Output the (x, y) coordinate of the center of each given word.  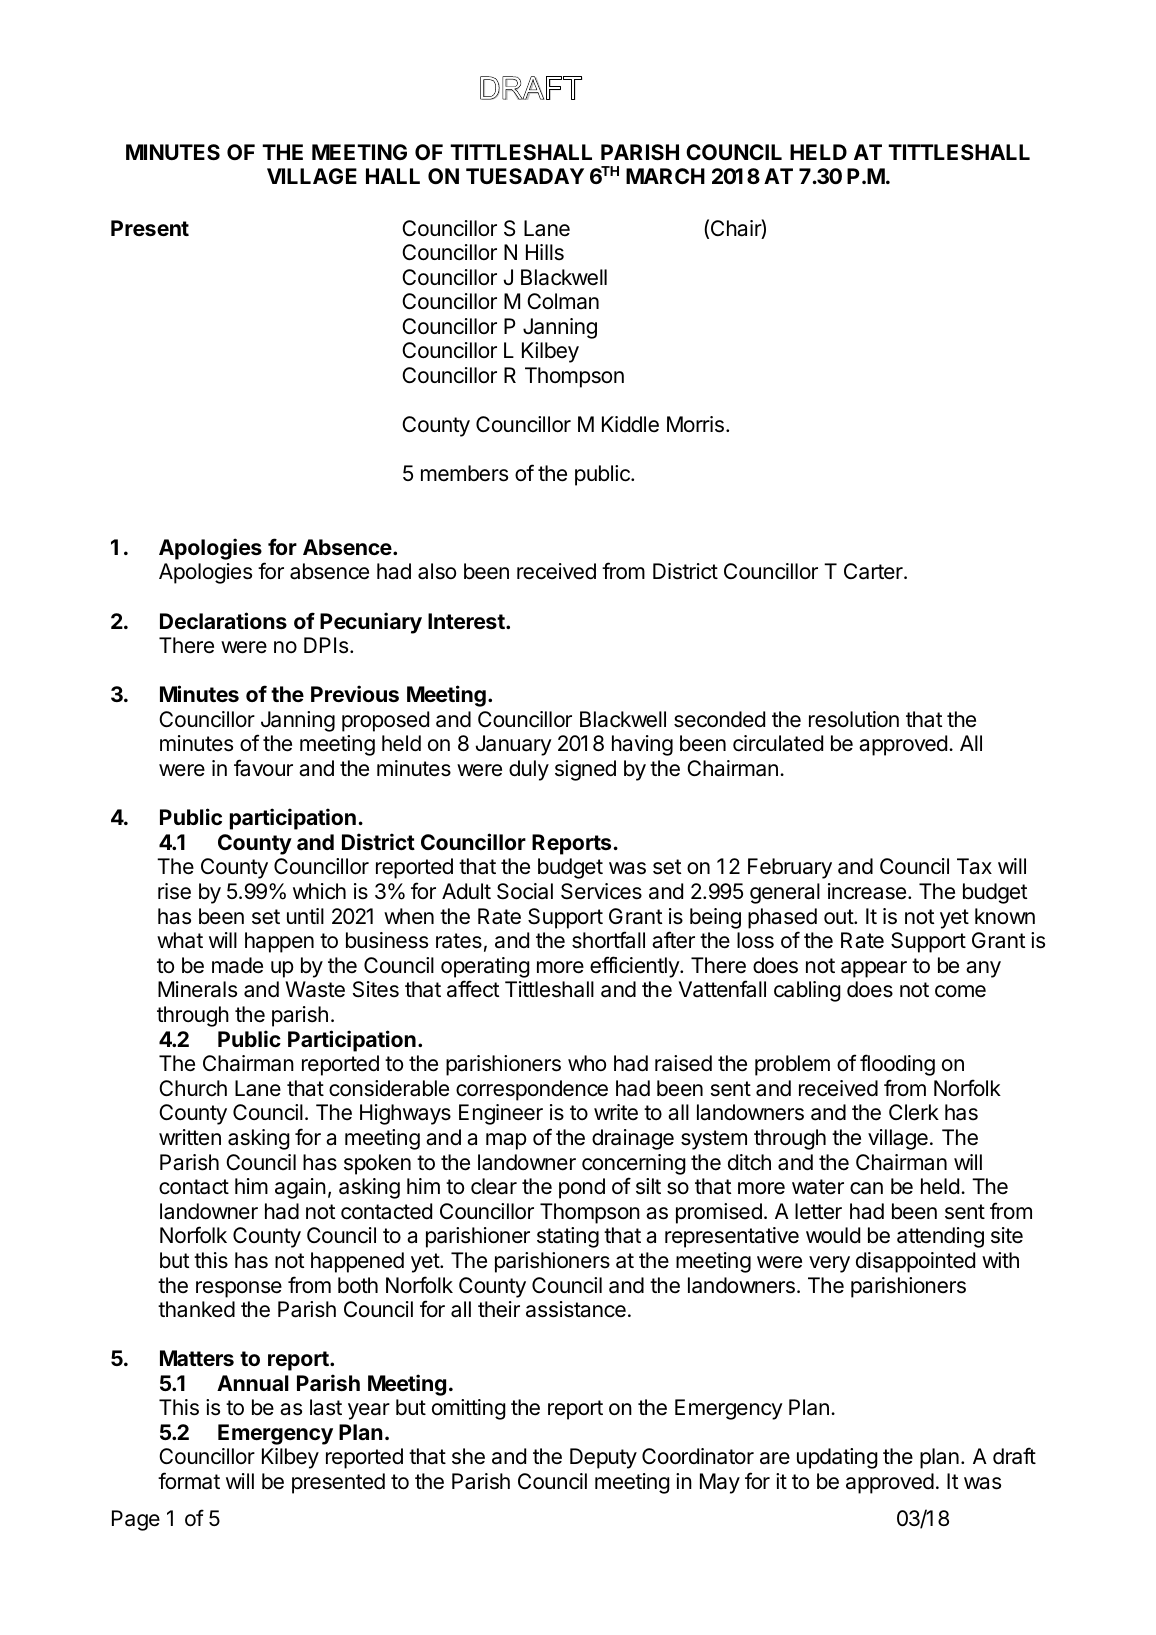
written (190, 1137)
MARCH (665, 176)
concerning (634, 1164)
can (866, 1188)
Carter (874, 571)
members (464, 473)
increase (867, 891)
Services (601, 891)
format (189, 1481)
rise (174, 891)
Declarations (223, 620)
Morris (695, 424)
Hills (545, 252)
